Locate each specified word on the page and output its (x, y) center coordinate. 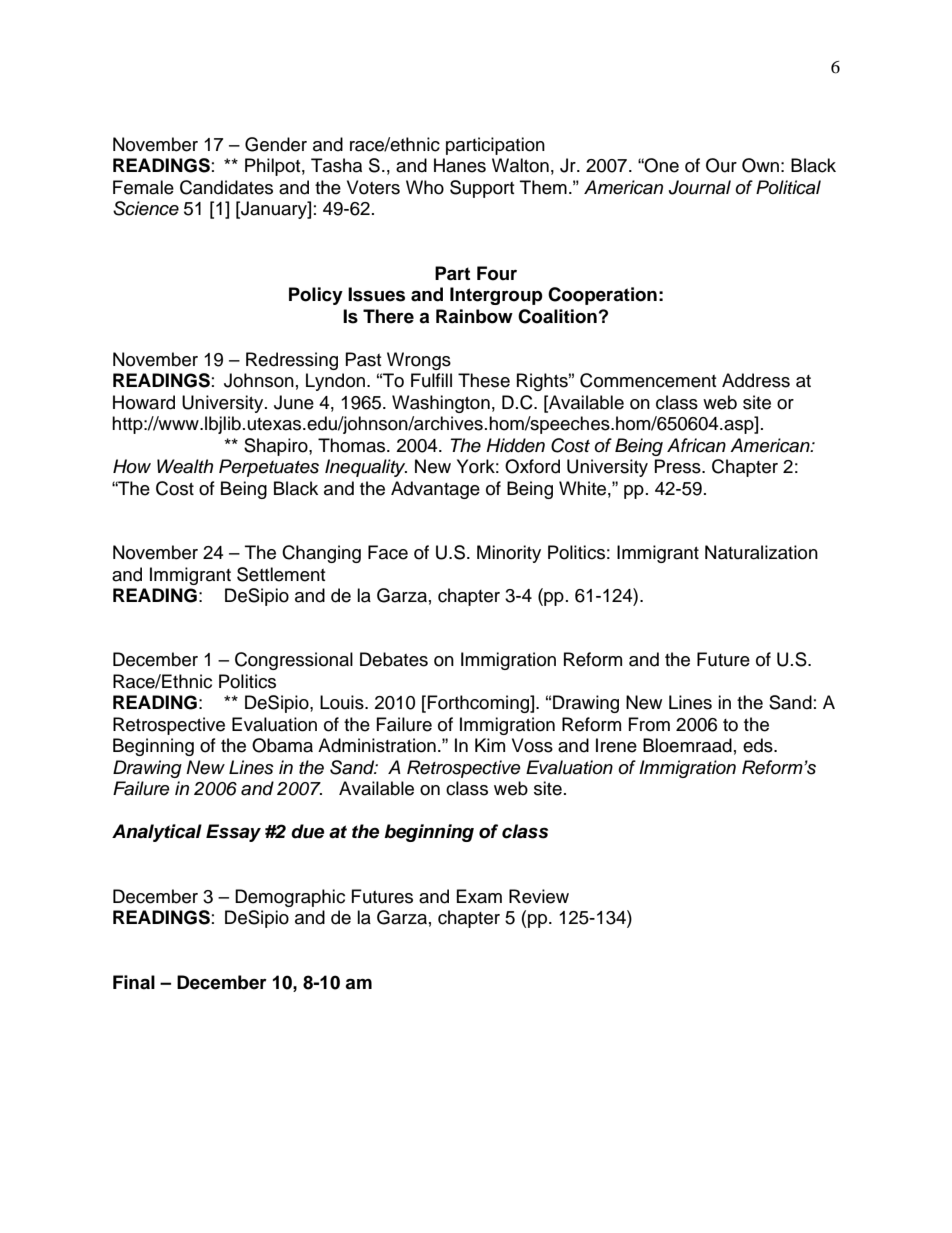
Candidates (226, 187)
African (696, 445)
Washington (441, 404)
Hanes (460, 165)
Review (539, 896)
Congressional (294, 661)
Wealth (185, 466)
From (649, 724)
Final (134, 982)
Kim (490, 745)
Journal (700, 187)
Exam (479, 896)
